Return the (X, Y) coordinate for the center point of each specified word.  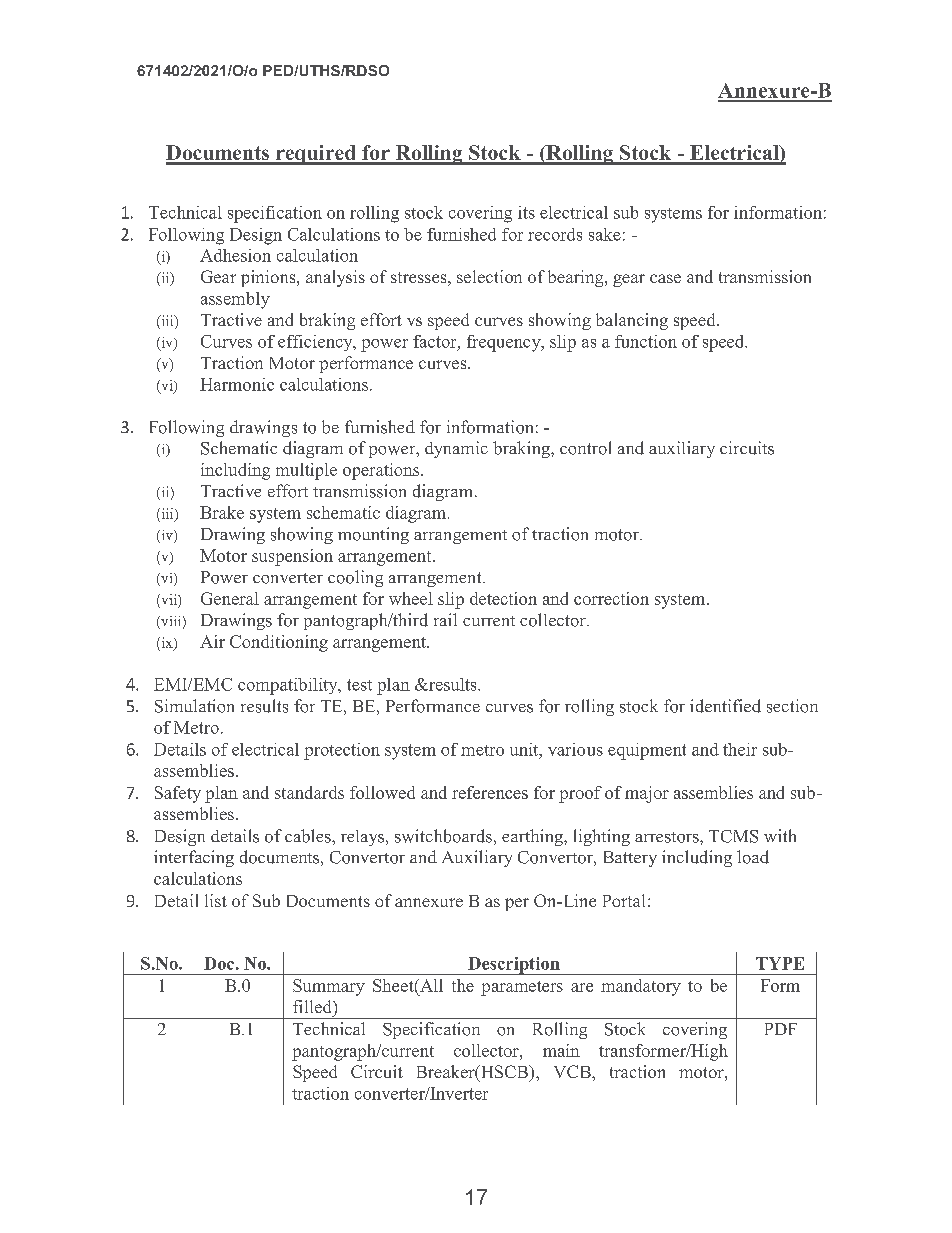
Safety (178, 794)
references (490, 792)
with (780, 835)
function (646, 341)
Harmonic (237, 384)
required (315, 155)
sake (605, 234)
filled (313, 1006)
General (230, 598)
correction (611, 598)
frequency (505, 343)
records (555, 234)
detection (503, 598)
